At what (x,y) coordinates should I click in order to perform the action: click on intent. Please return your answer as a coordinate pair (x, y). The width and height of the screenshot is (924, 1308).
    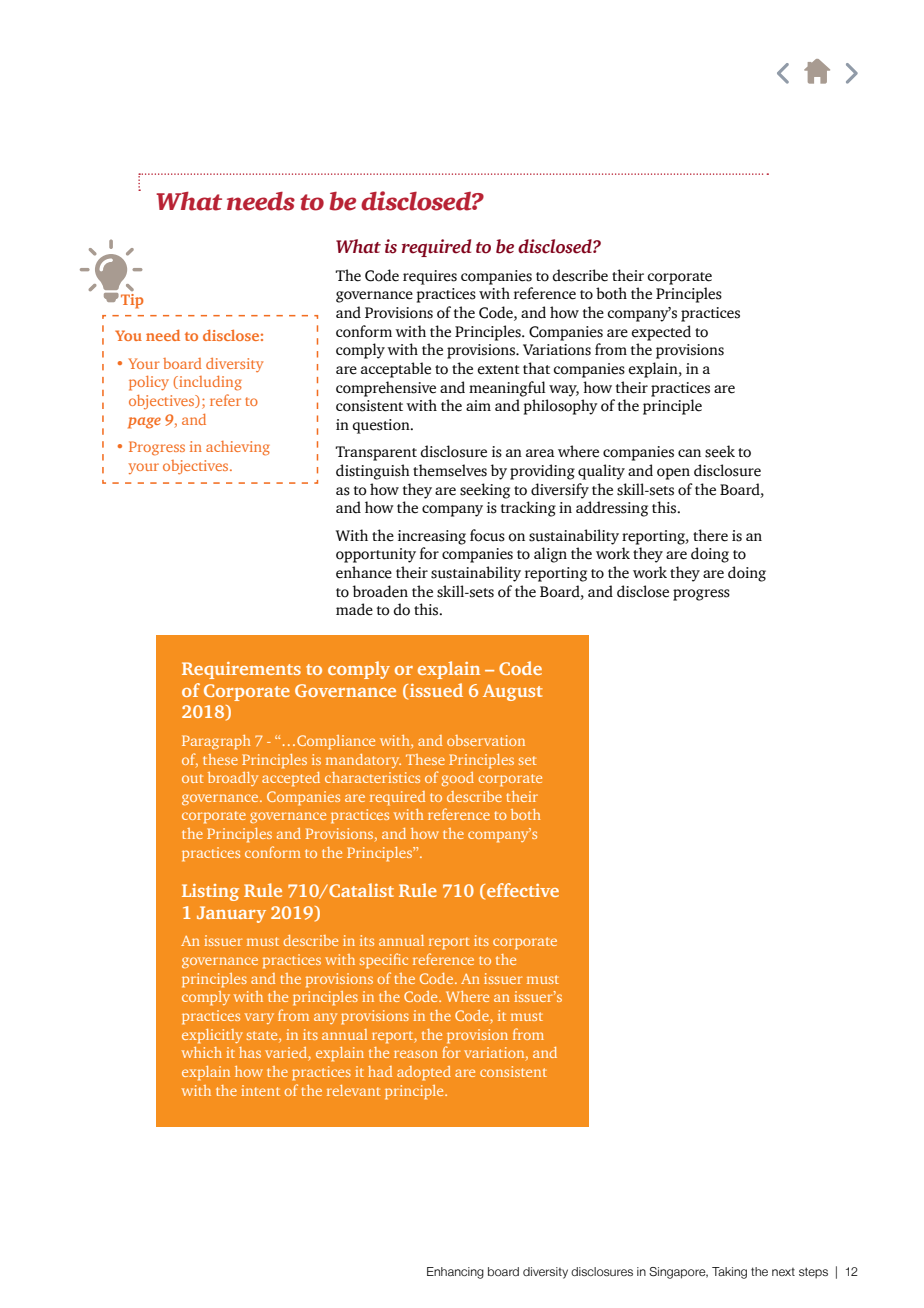
    Looking at the image, I should click on (260, 1090).
